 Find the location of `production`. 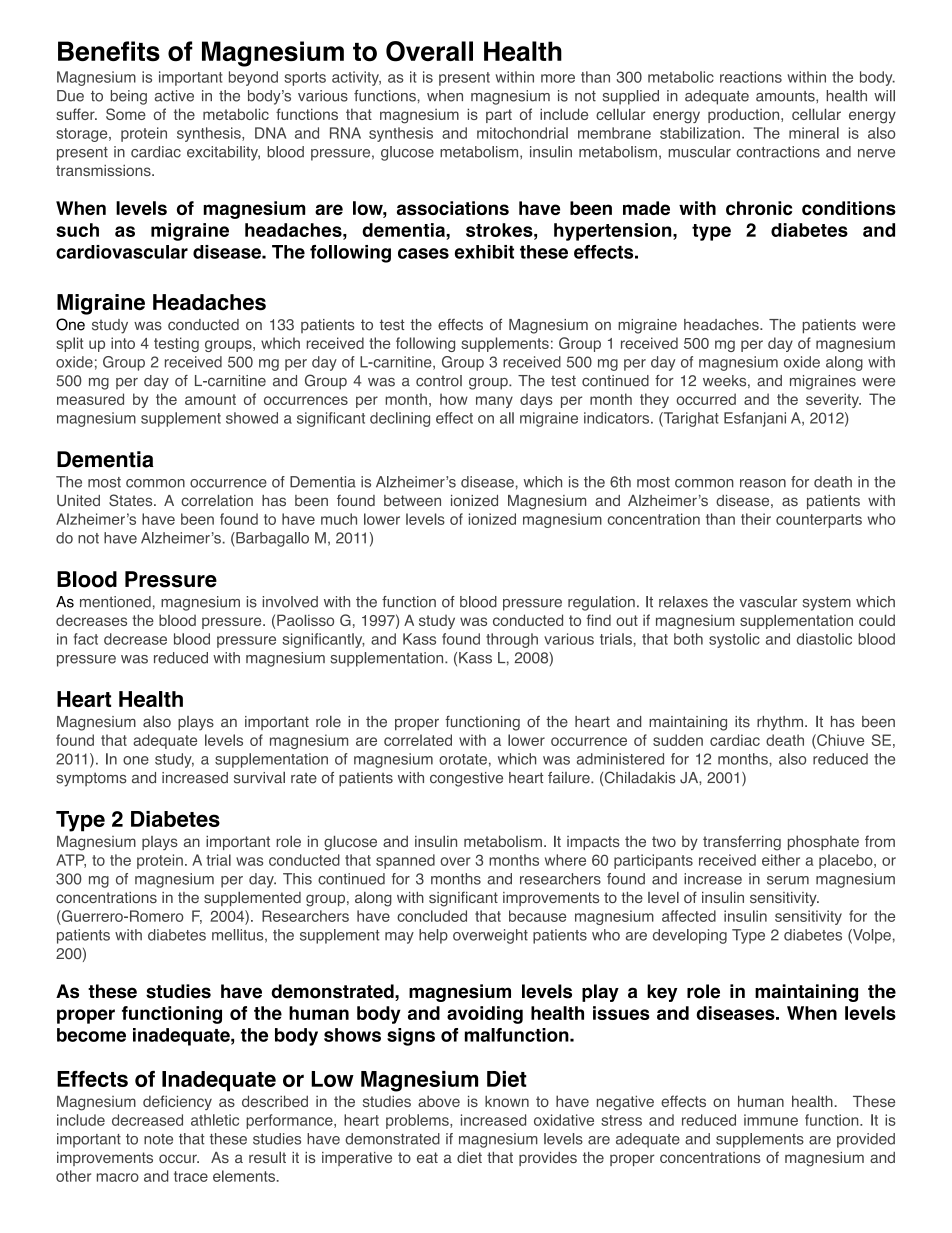

production is located at coordinates (745, 116).
